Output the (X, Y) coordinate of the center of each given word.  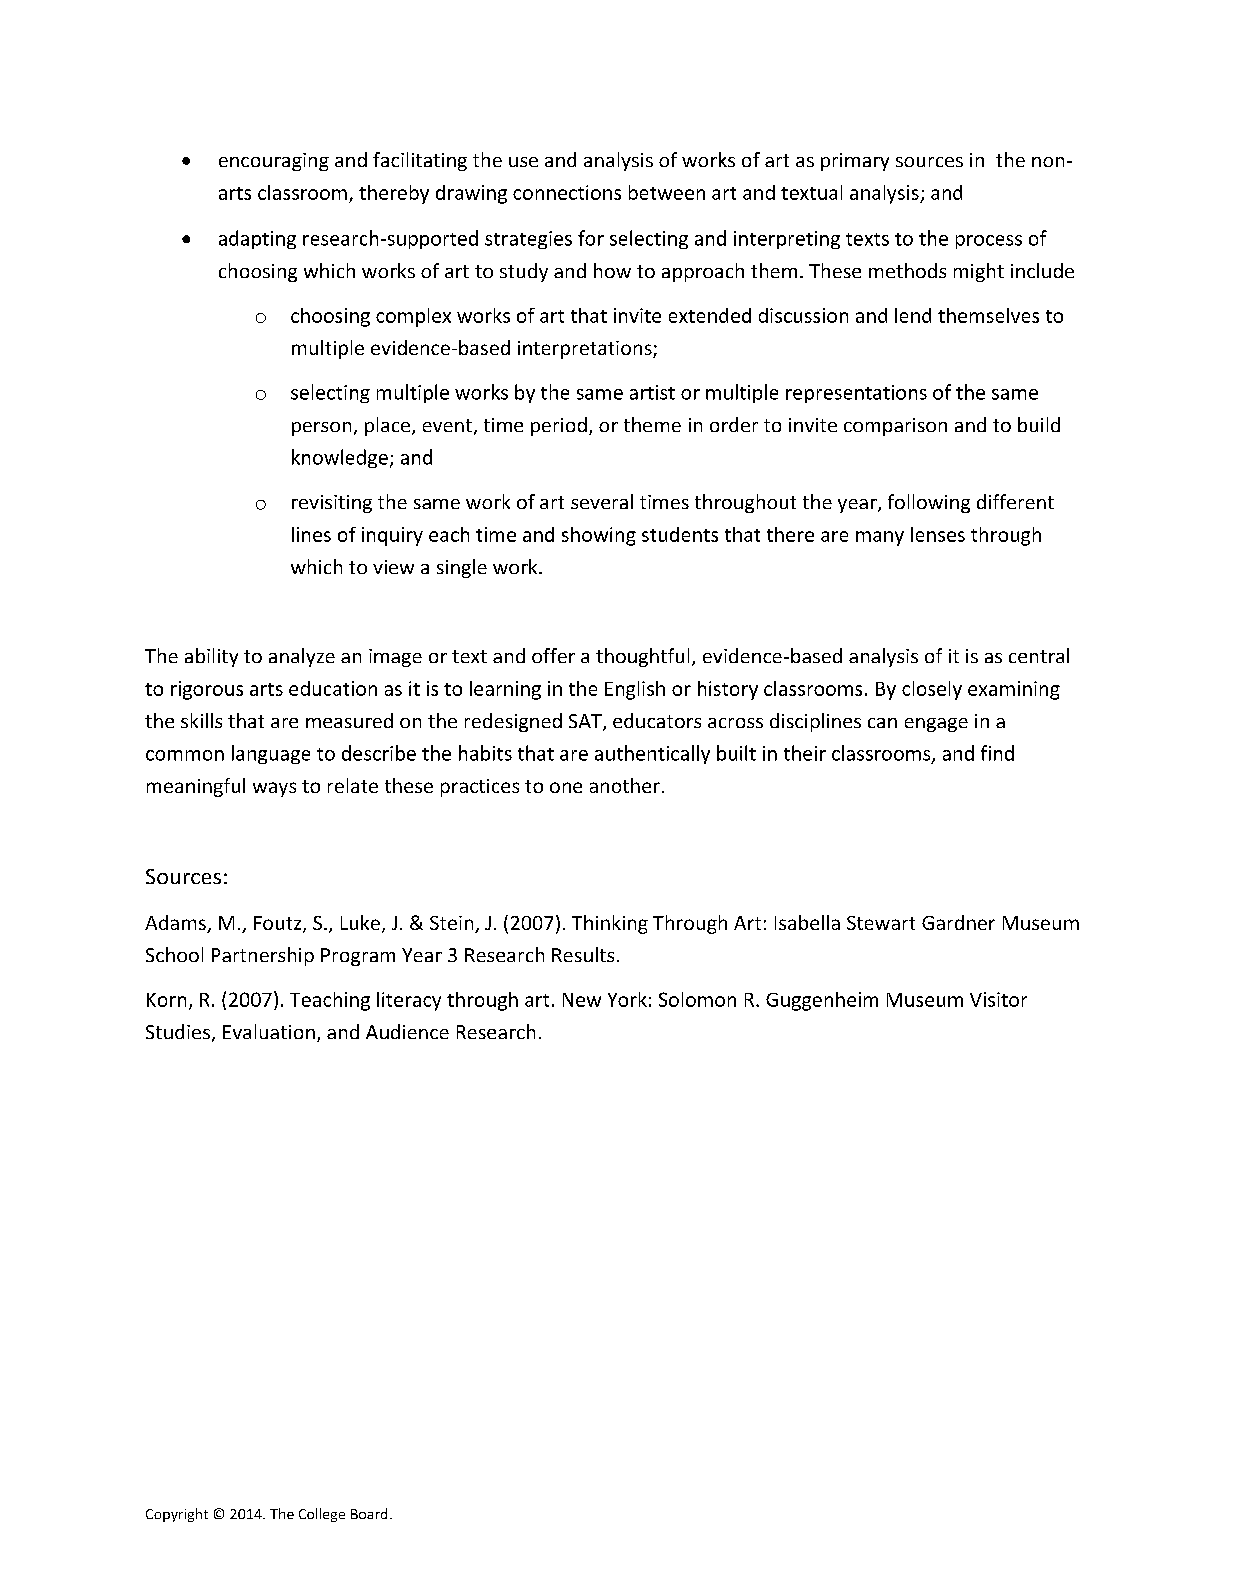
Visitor (998, 999)
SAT (586, 722)
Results (583, 954)
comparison (895, 427)
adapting (257, 239)
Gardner (958, 922)
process (989, 242)
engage (936, 725)
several (602, 501)
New (582, 1000)
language (271, 754)
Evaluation (269, 1031)
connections (567, 192)
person (321, 429)
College (322, 1515)
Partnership (263, 956)
